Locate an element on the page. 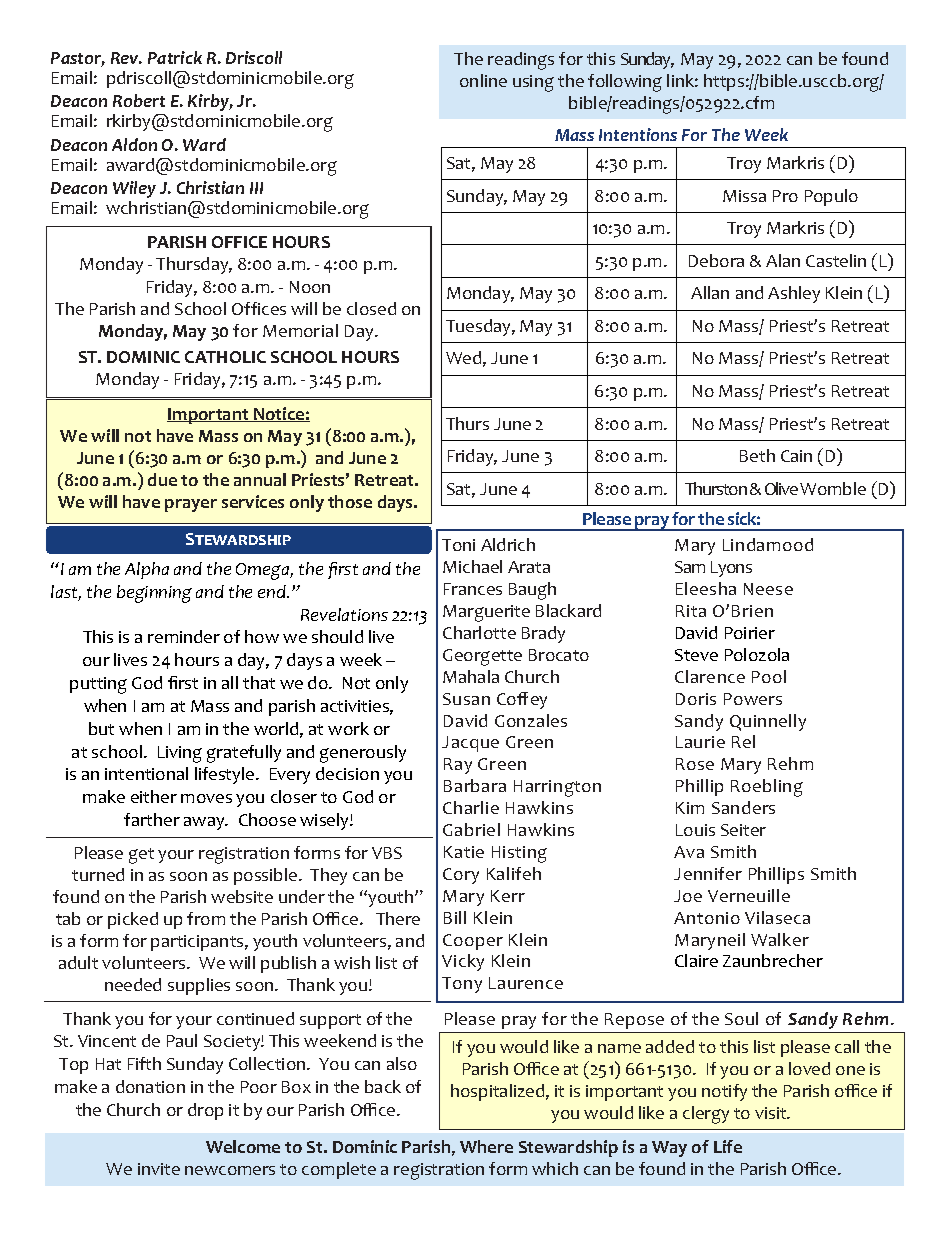 The width and height of the document is (952, 1233). turned is located at coordinates (98, 874).
